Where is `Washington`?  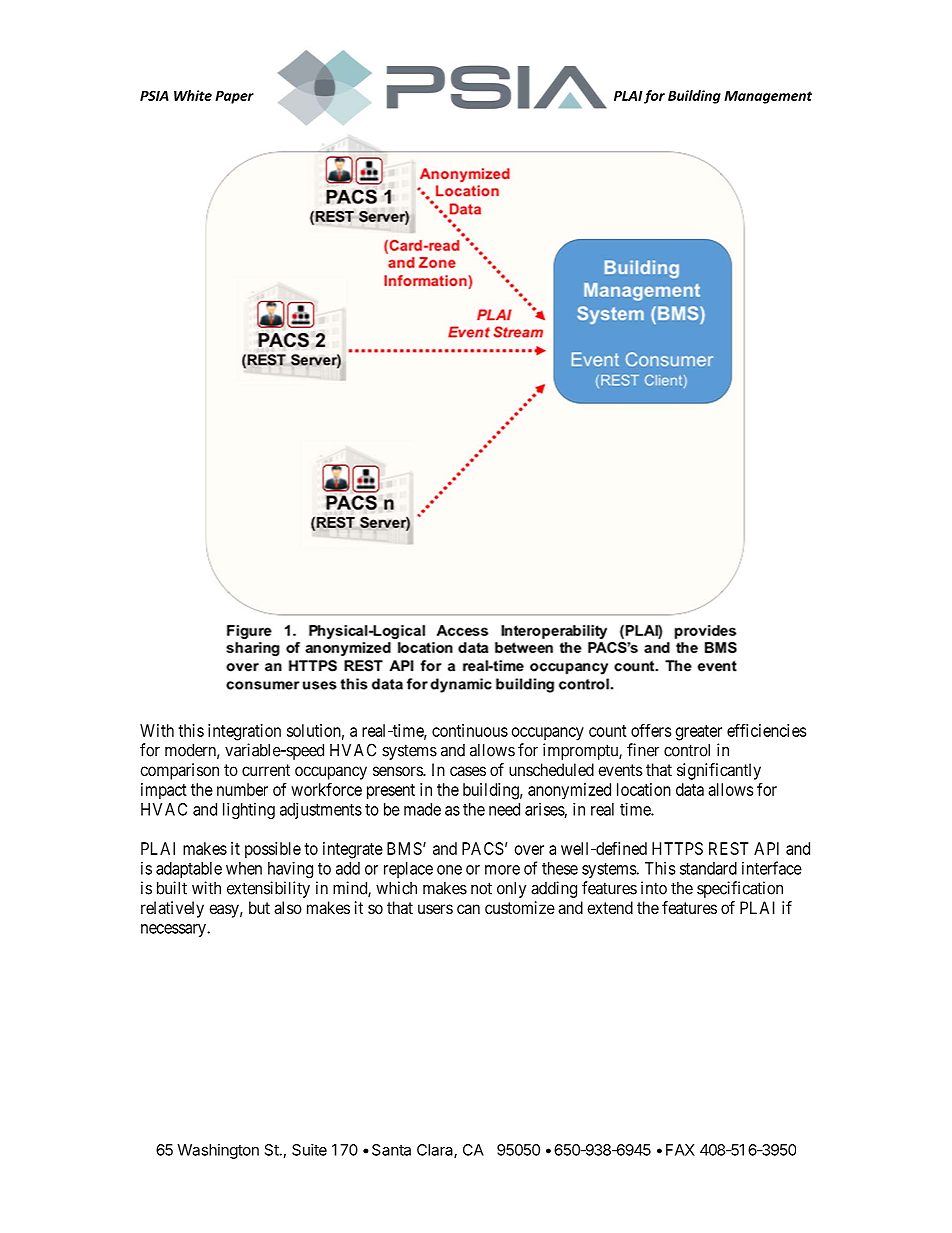
Washington is located at coordinates (218, 1151).
